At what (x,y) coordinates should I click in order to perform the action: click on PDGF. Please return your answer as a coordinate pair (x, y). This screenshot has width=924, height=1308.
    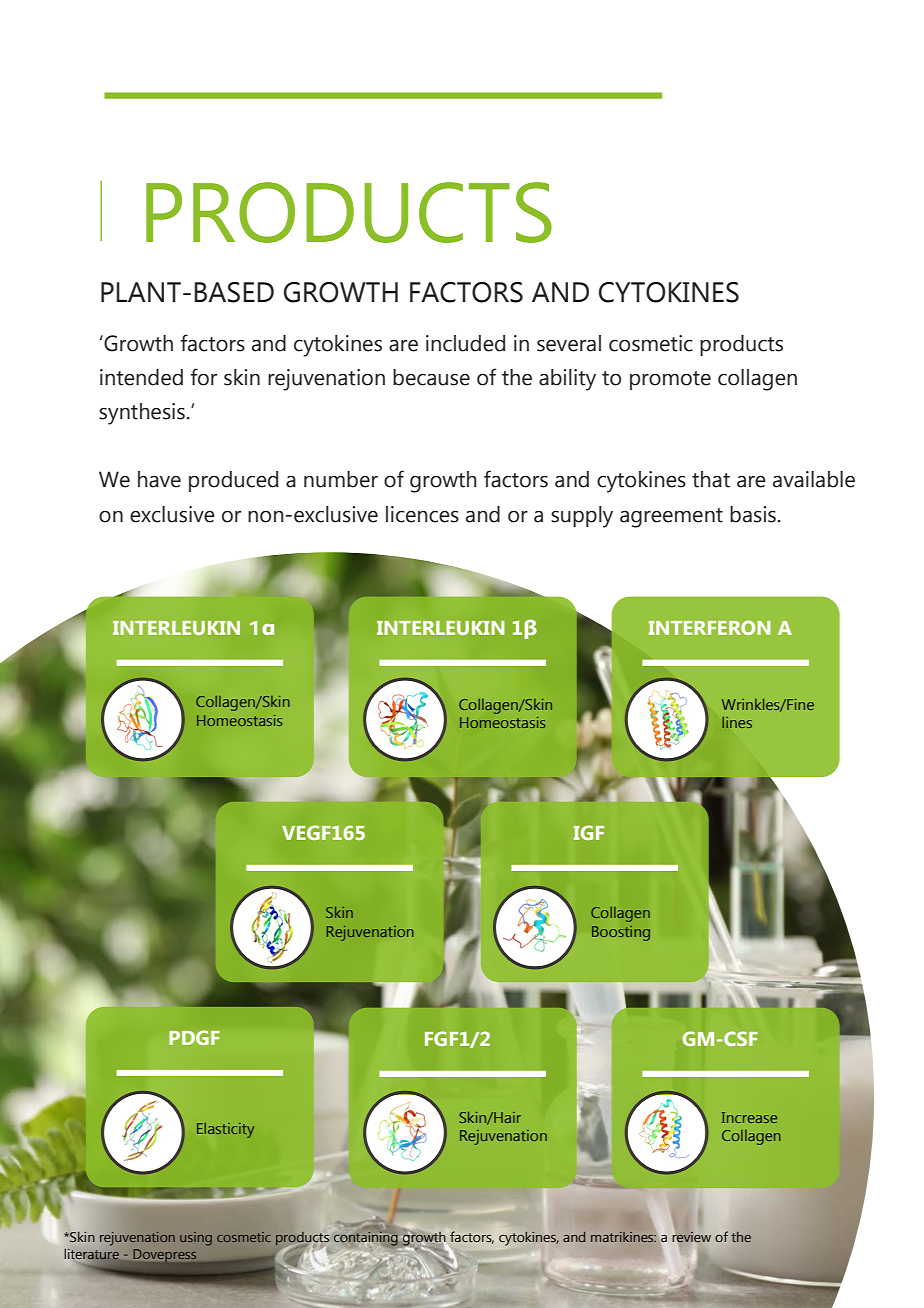
    Looking at the image, I should click on (194, 1037).
